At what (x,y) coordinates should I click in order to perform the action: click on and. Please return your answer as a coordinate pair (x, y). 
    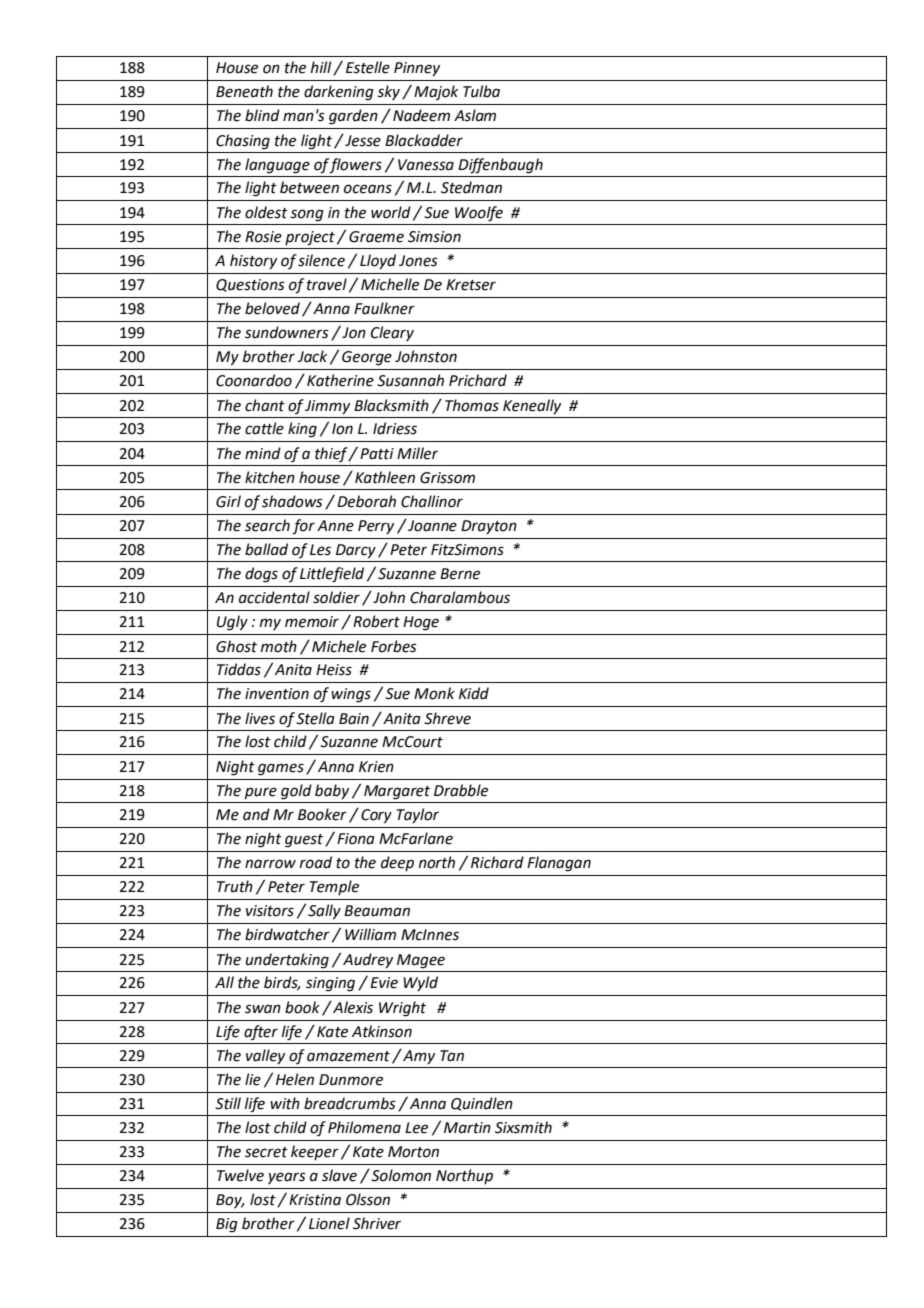
    Looking at the image, I should click on (256, 814).
